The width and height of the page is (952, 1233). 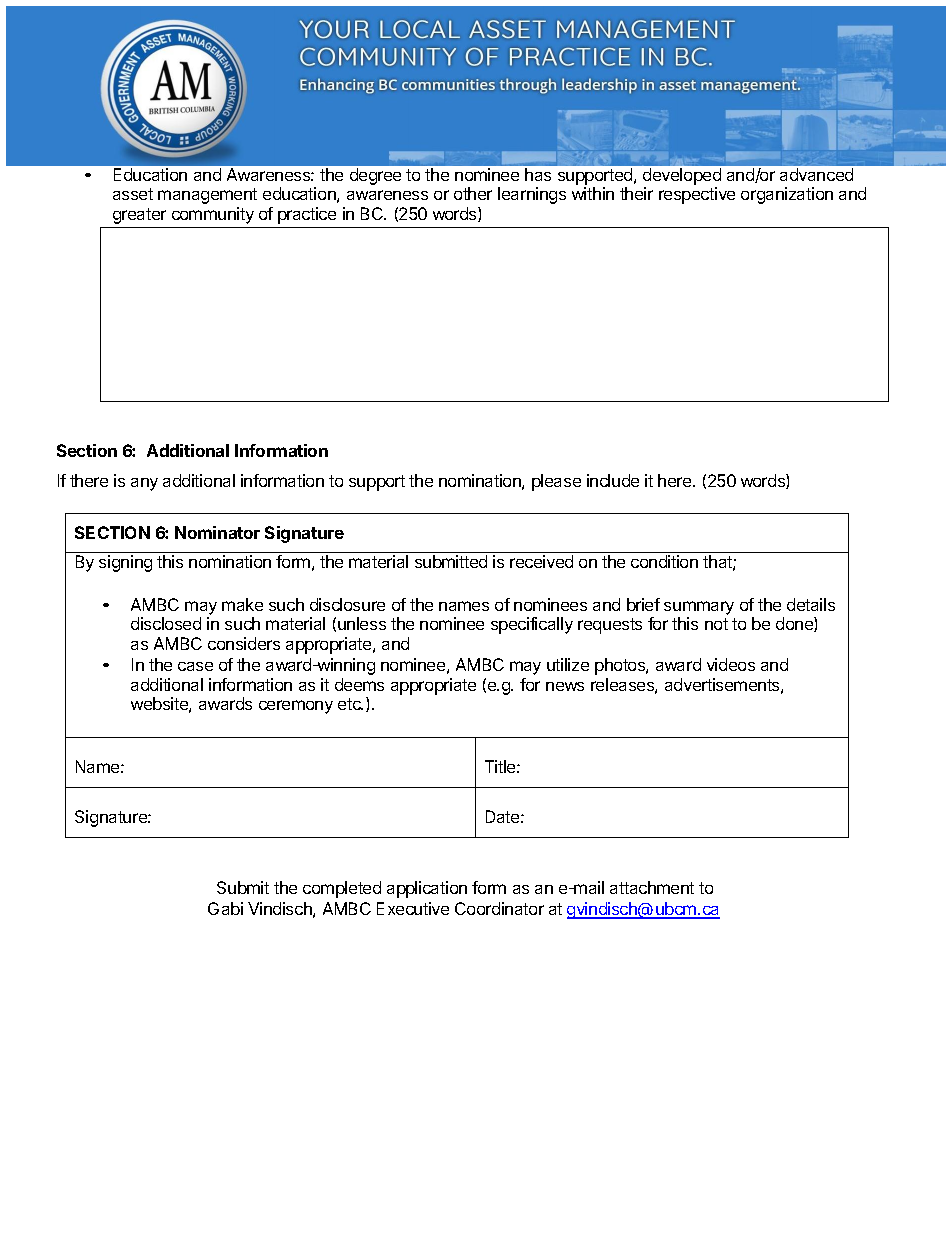 I want to click on respective, so click(x=697, y=195).
